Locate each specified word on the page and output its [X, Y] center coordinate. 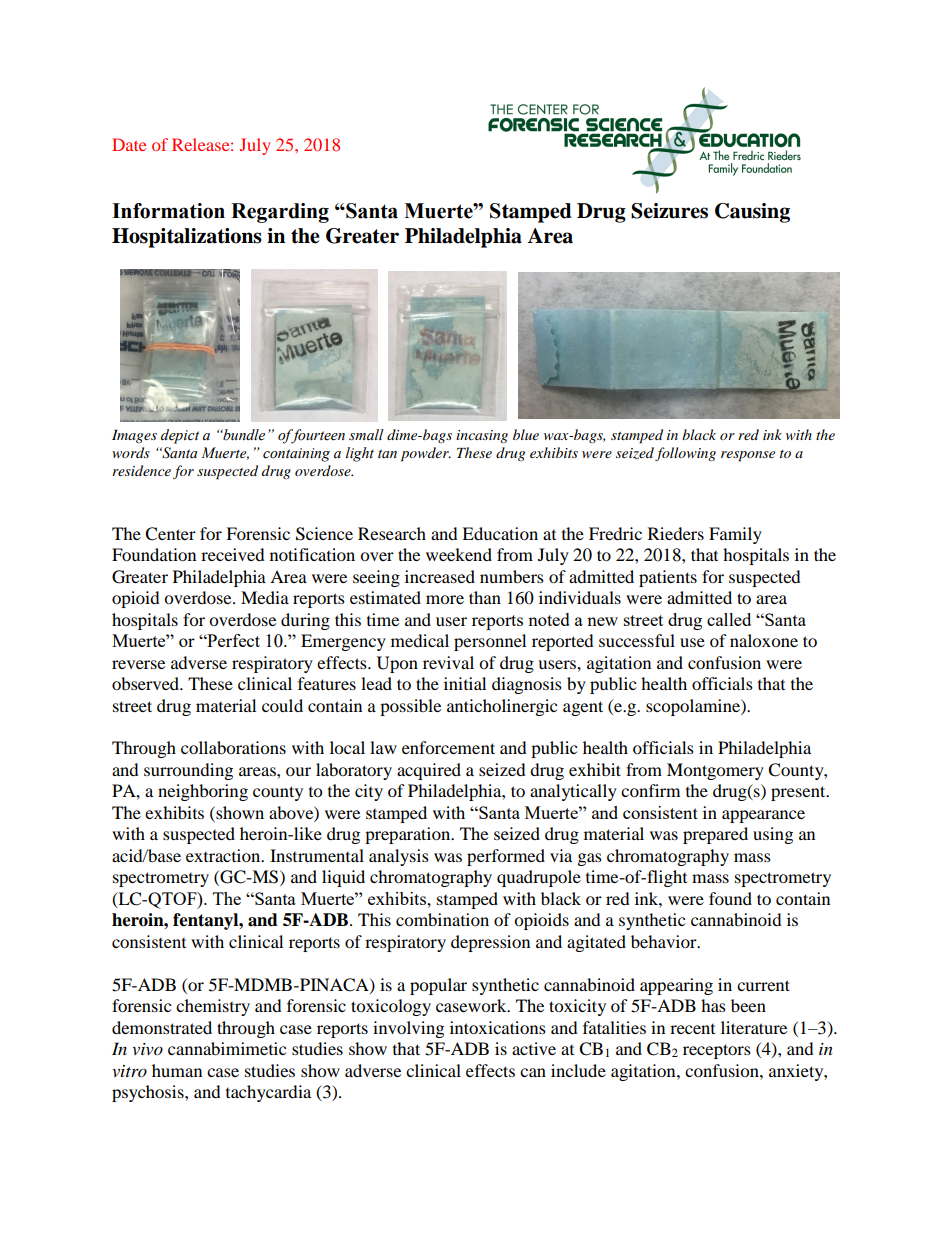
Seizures [669, 211]
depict [180, 436]
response [748, 456]
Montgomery [715, 771]
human [177, 1070]
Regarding [280, 213]
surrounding [188, 771]
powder [426, 454]
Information [168, 211]
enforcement [448, 747]
